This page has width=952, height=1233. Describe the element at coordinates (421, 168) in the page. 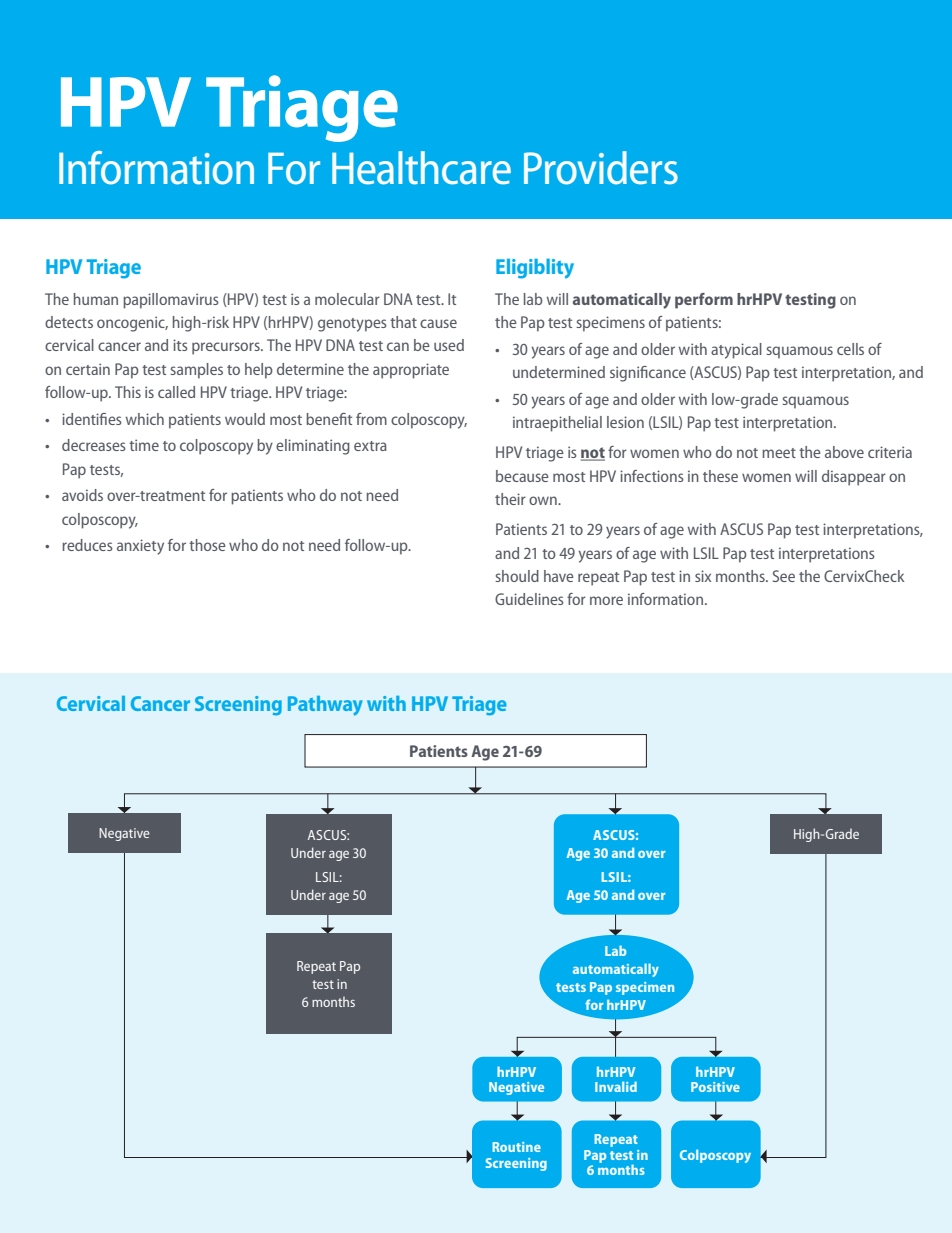

I see `Healthcare` at that location.
